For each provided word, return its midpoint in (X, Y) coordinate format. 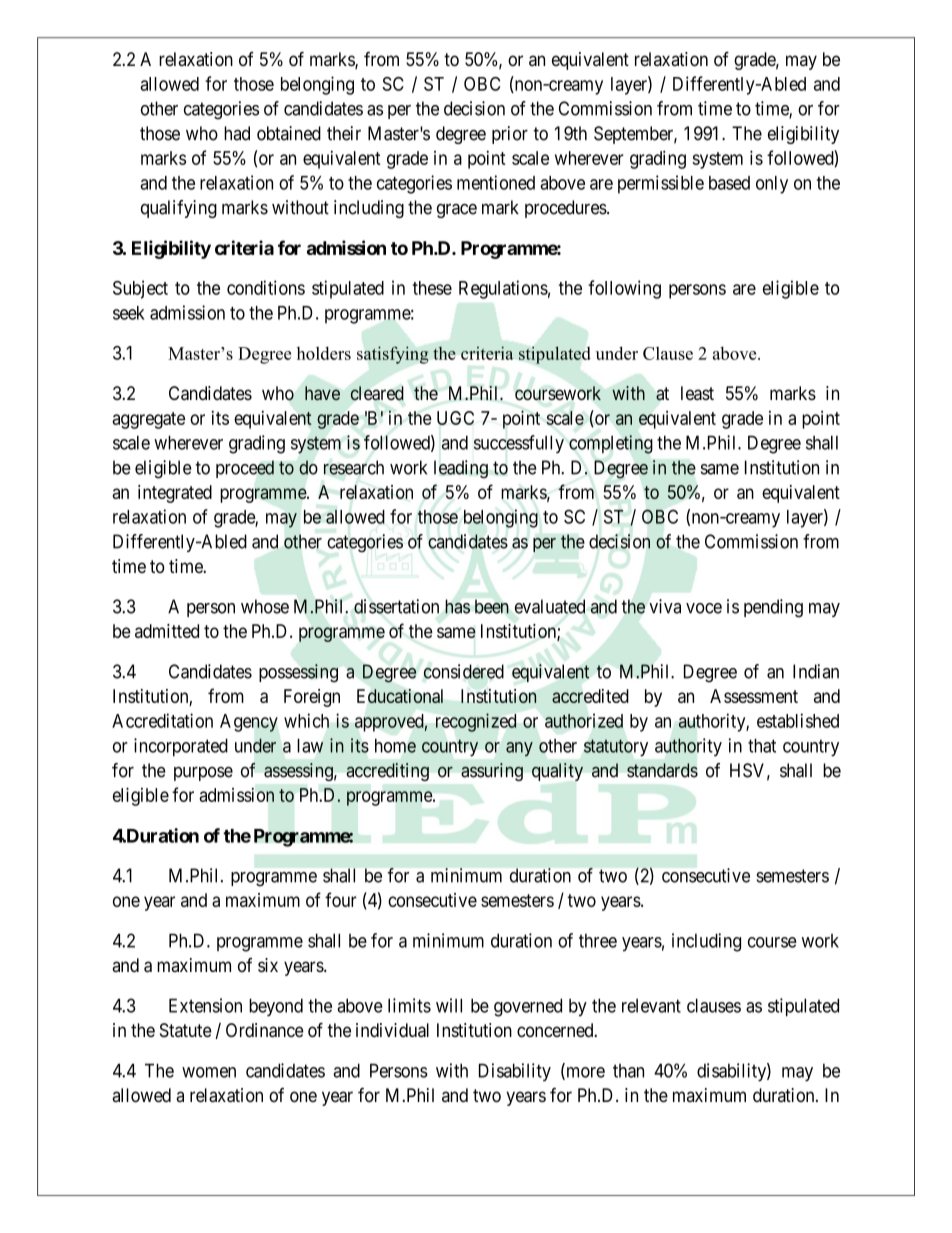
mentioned (496, 182)
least (697, 393)
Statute (186, 1030)
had (237, 133)
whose (265, 606)
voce (704, 608)
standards (662, 770)
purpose (203, 774)
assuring (492, 772)
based (729, 183)
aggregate (148, 420)
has (457, 606)
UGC (455, 418)
